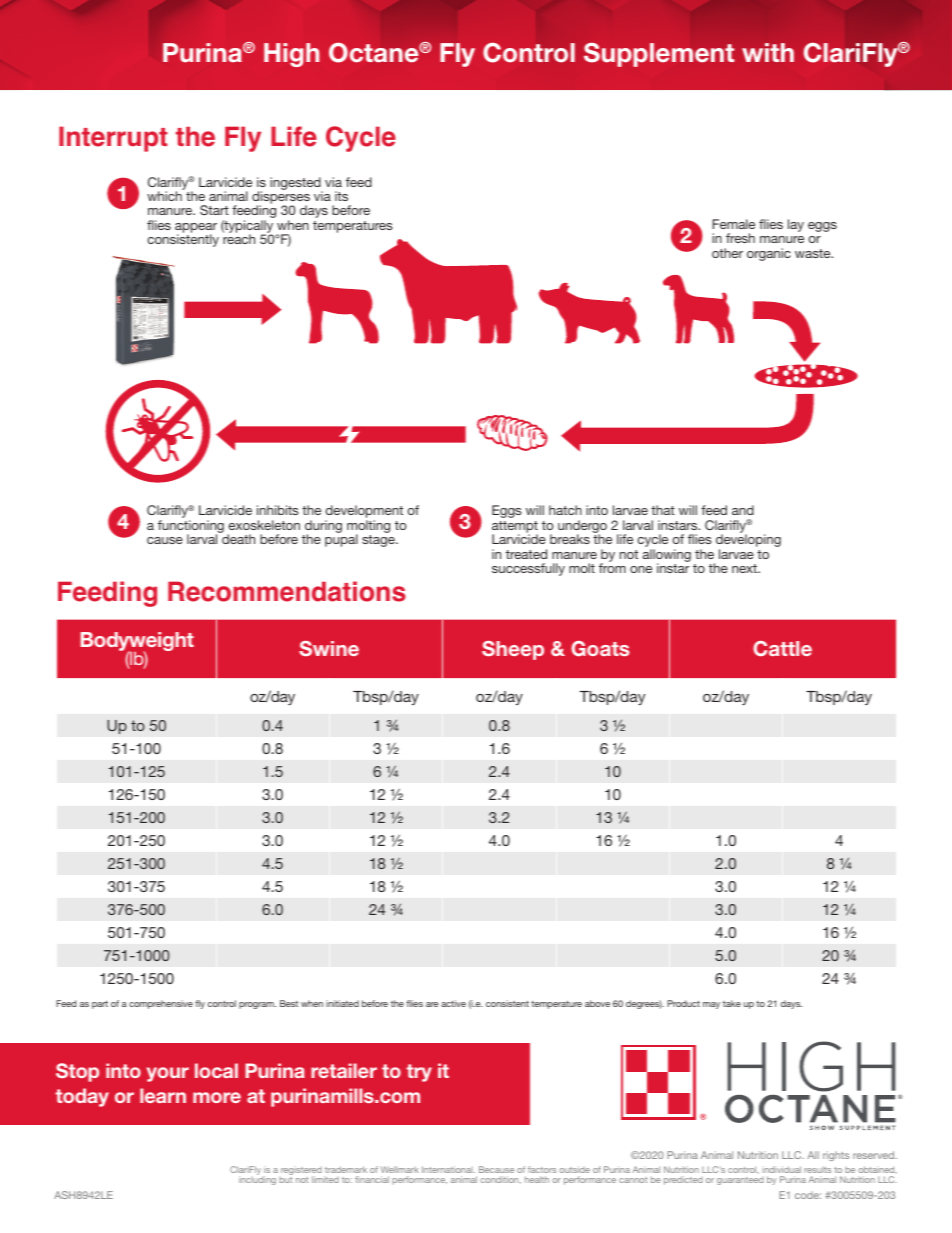 The width and height of the image is (952, 1233). Describe the element at coordinates (743, 510) in the image. I see `and` at that location.
